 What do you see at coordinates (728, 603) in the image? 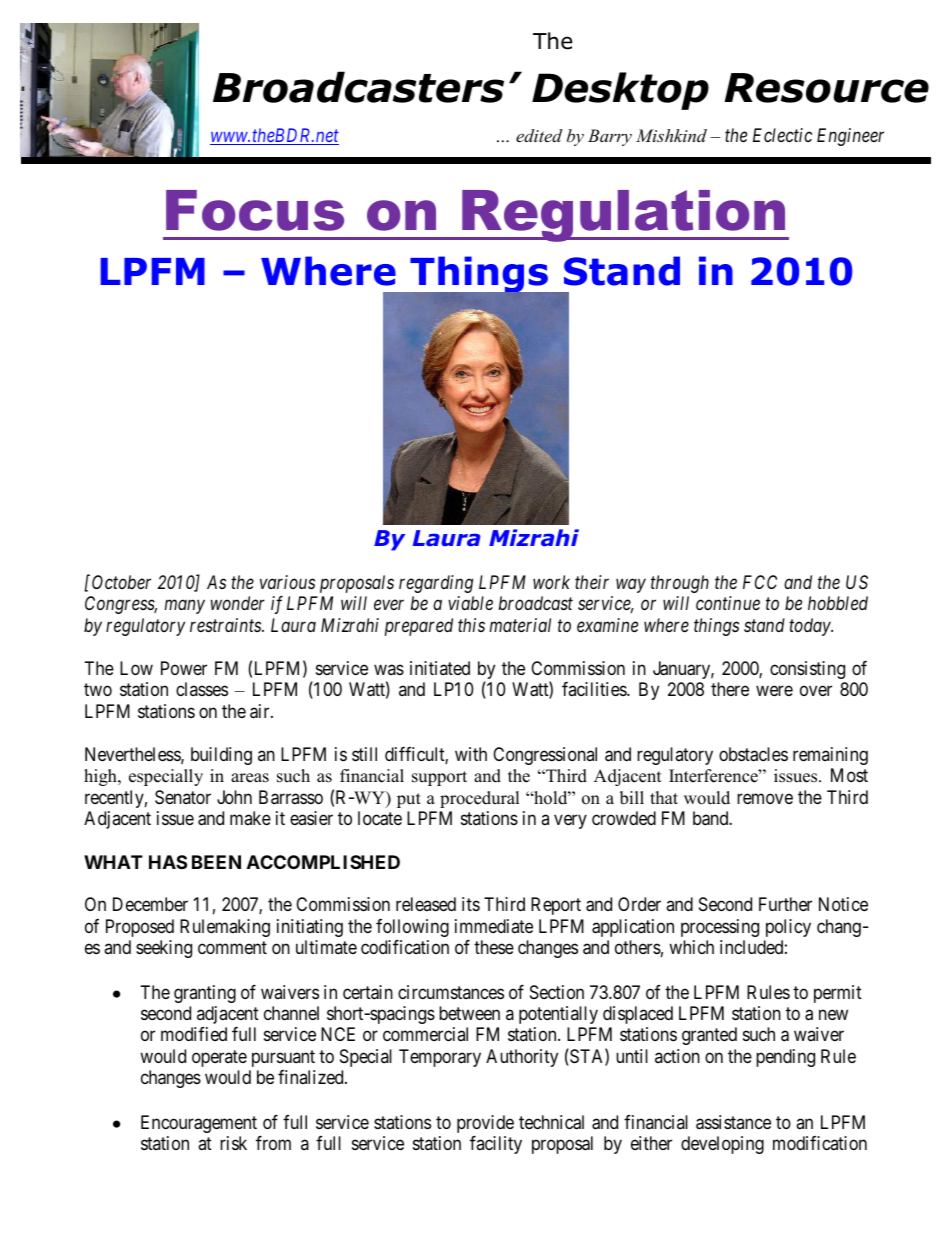
I see `continue` at bounding box center [728, 603].
